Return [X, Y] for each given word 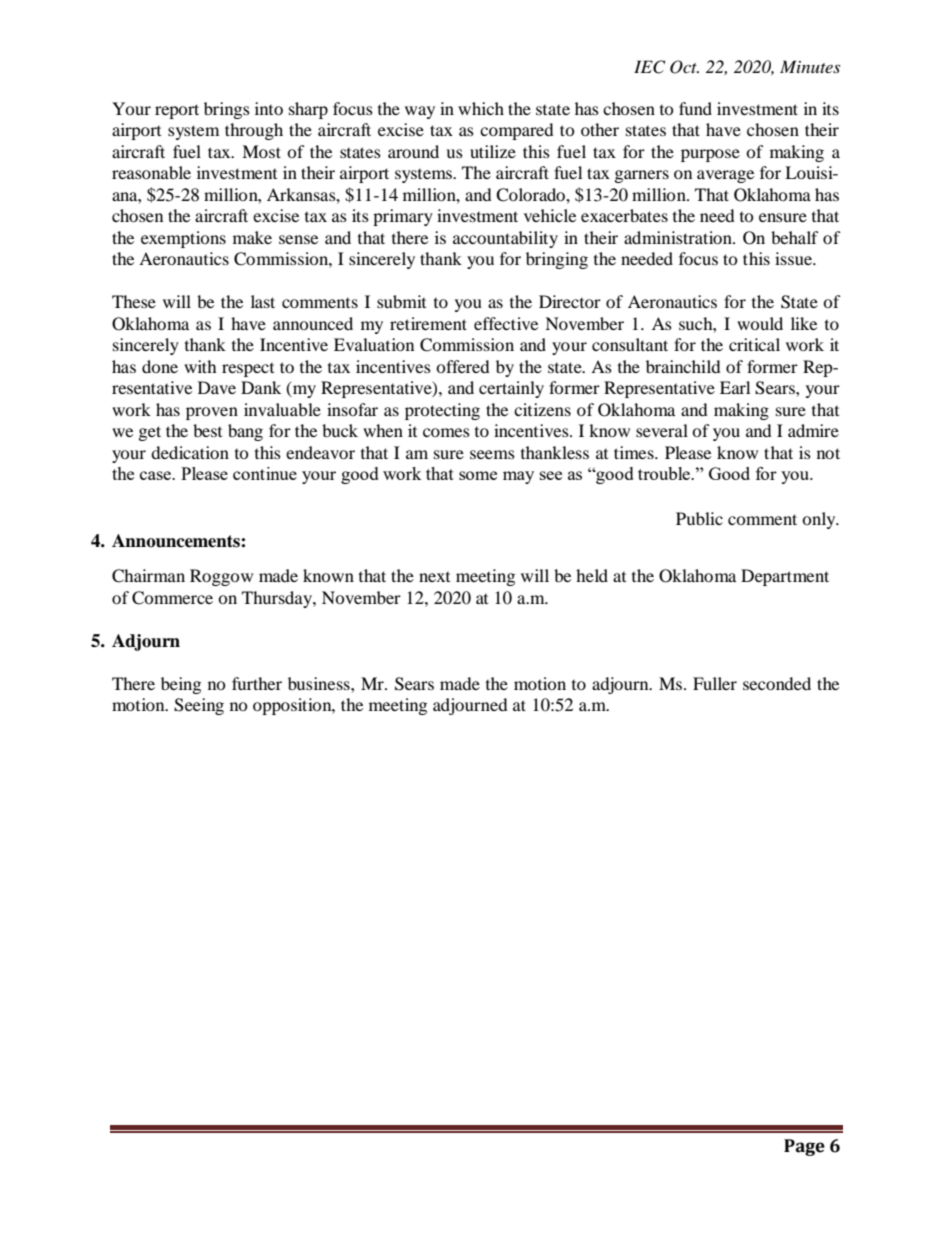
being [181, 685]
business [320, 683]
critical [754, 344]
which [481, 108]
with [200, 366]
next [434, 577]
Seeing [199, 706]
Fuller [715, 683]
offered [463, 366]
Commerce [172, 598]
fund [695, 108]
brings [227, 110]
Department [785, 577]
